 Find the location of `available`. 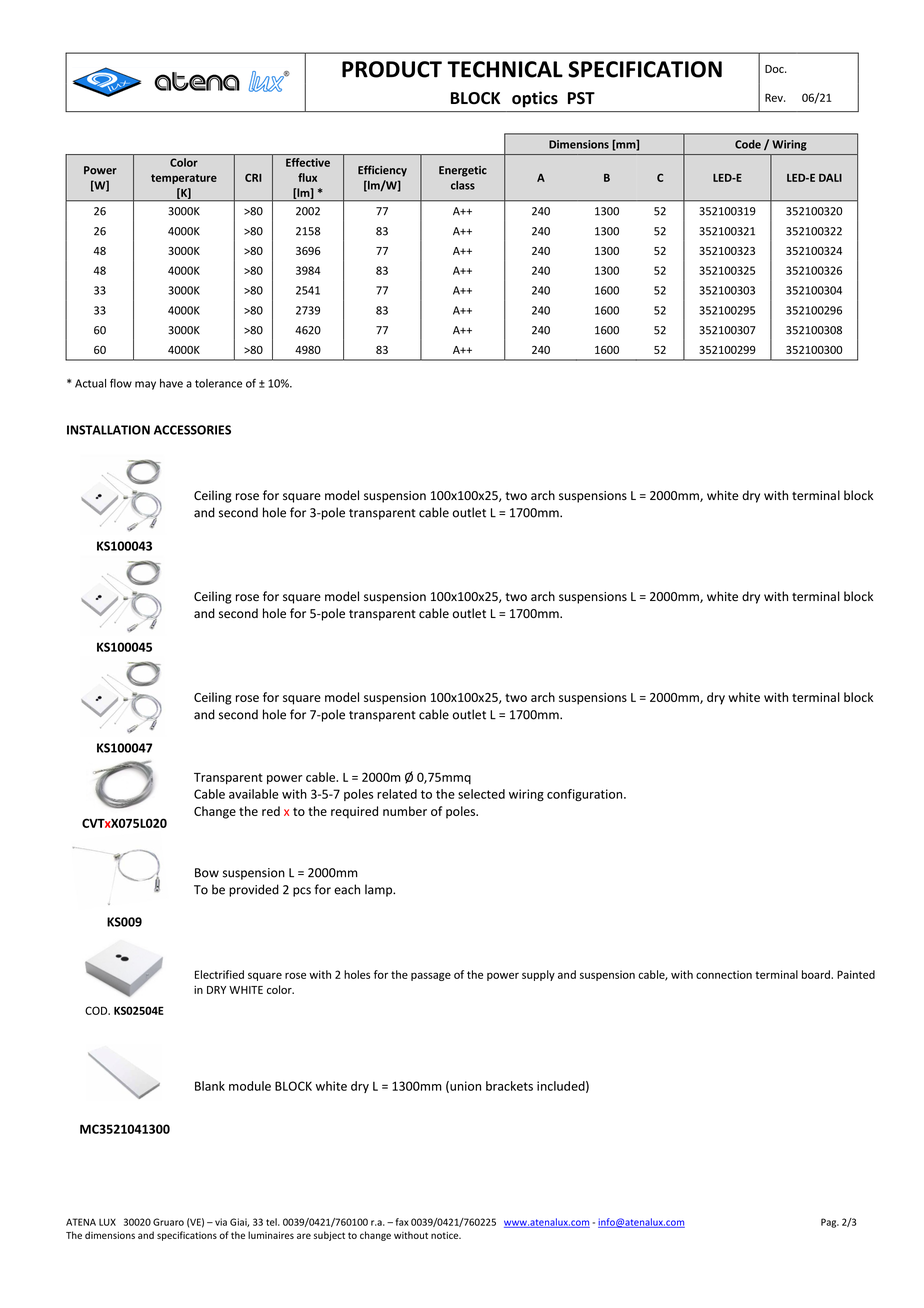

available is located at coordinates (253, 794).
